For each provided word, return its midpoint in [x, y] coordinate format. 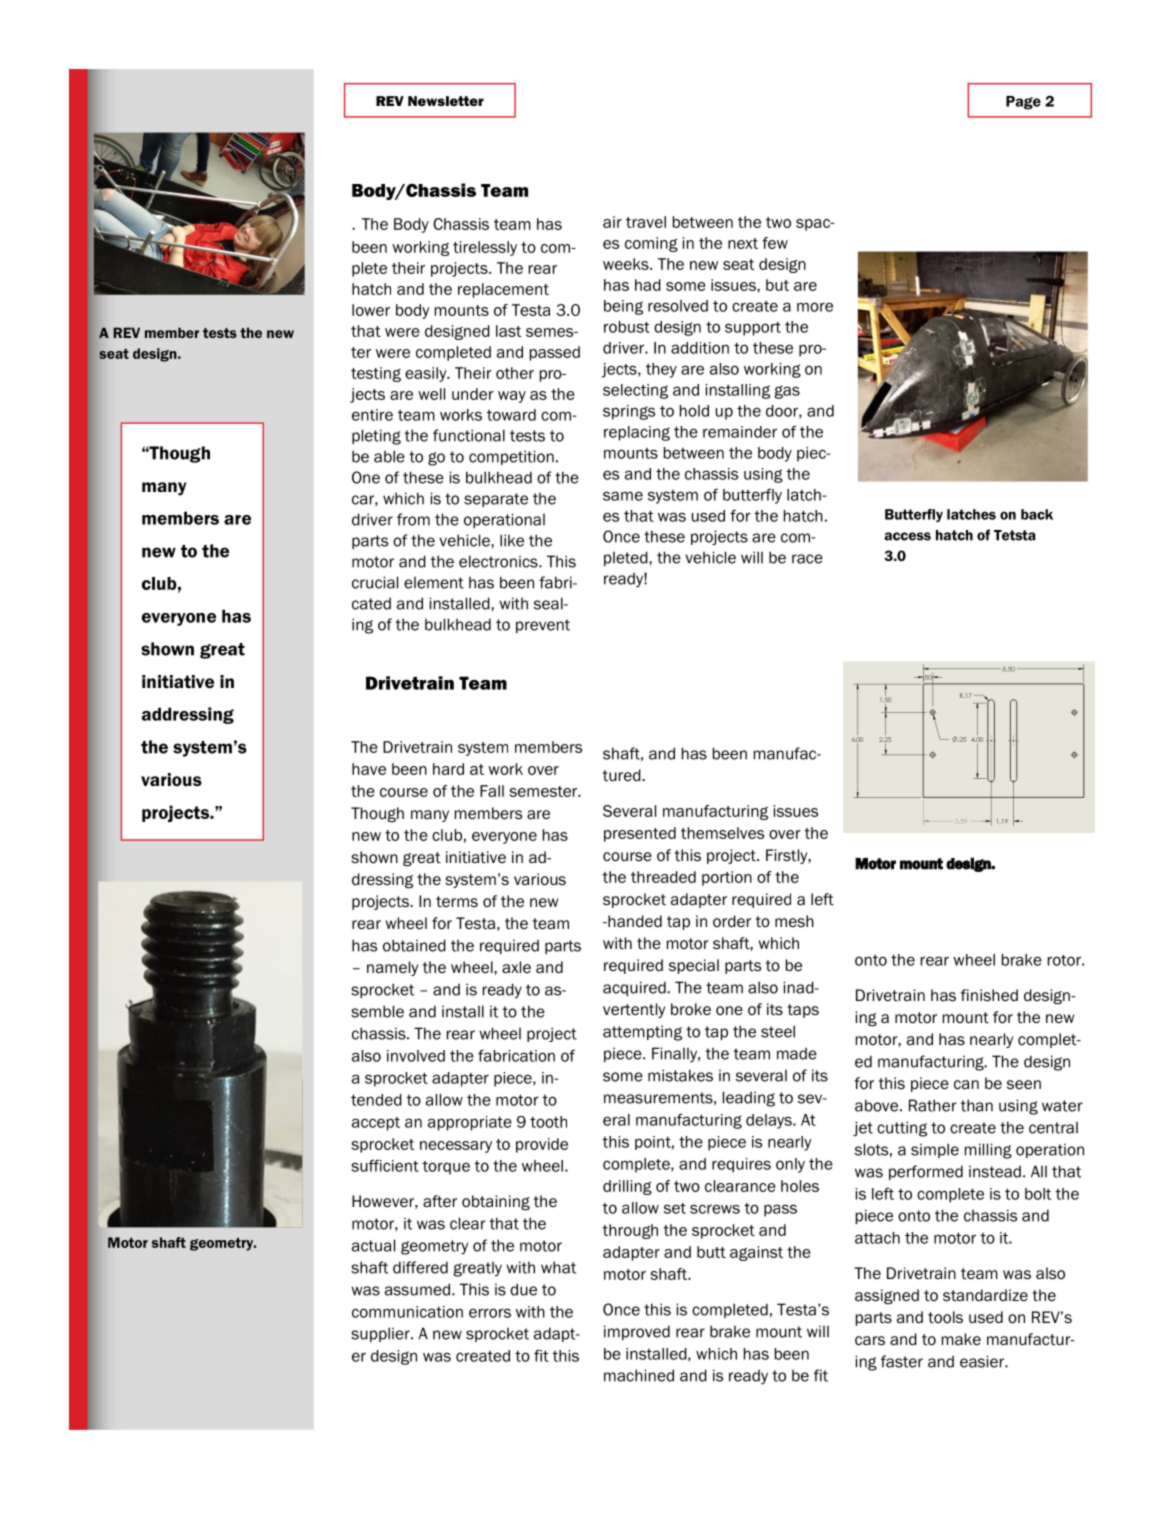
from [413, 519]
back [1037, 514]
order [732, 921]
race [807, 559]
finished [989, 995]
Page [1023, 103]
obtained [414, 945]
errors [490, 1313]
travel [646, 222]
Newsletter [446, 101]
